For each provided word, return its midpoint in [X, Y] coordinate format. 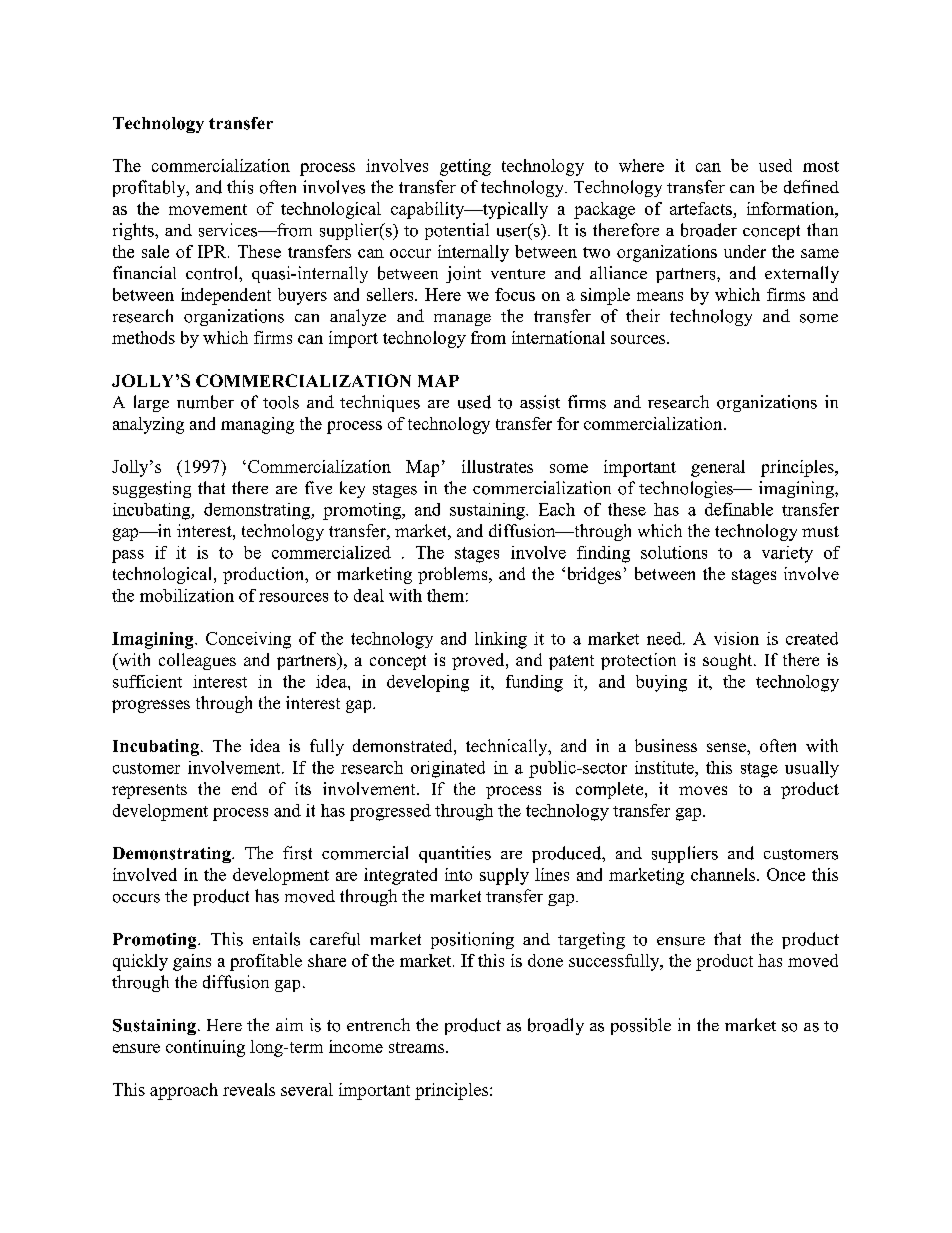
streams [416, 1047]
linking [501, 640]
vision [736, 638]
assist [540, 402]
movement [208, 209]
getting [465, 167]
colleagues [197, 661]
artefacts [702, 210]
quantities [455, 854]
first [297, 853]
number [205, 402]
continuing [205, 1048]
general [718, 468]
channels [724, 874]
